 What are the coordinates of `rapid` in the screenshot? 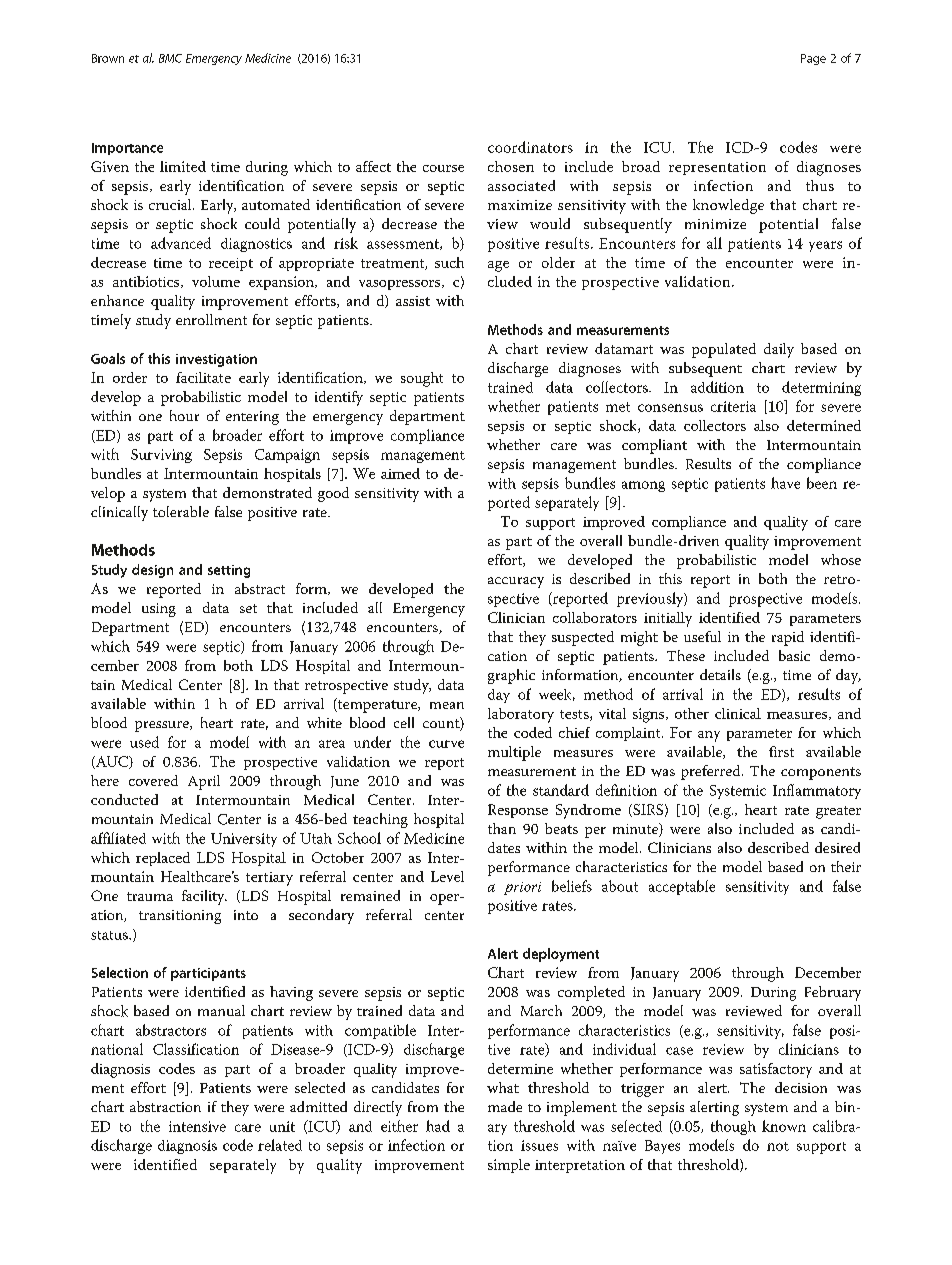 It's located at (788, 638).
